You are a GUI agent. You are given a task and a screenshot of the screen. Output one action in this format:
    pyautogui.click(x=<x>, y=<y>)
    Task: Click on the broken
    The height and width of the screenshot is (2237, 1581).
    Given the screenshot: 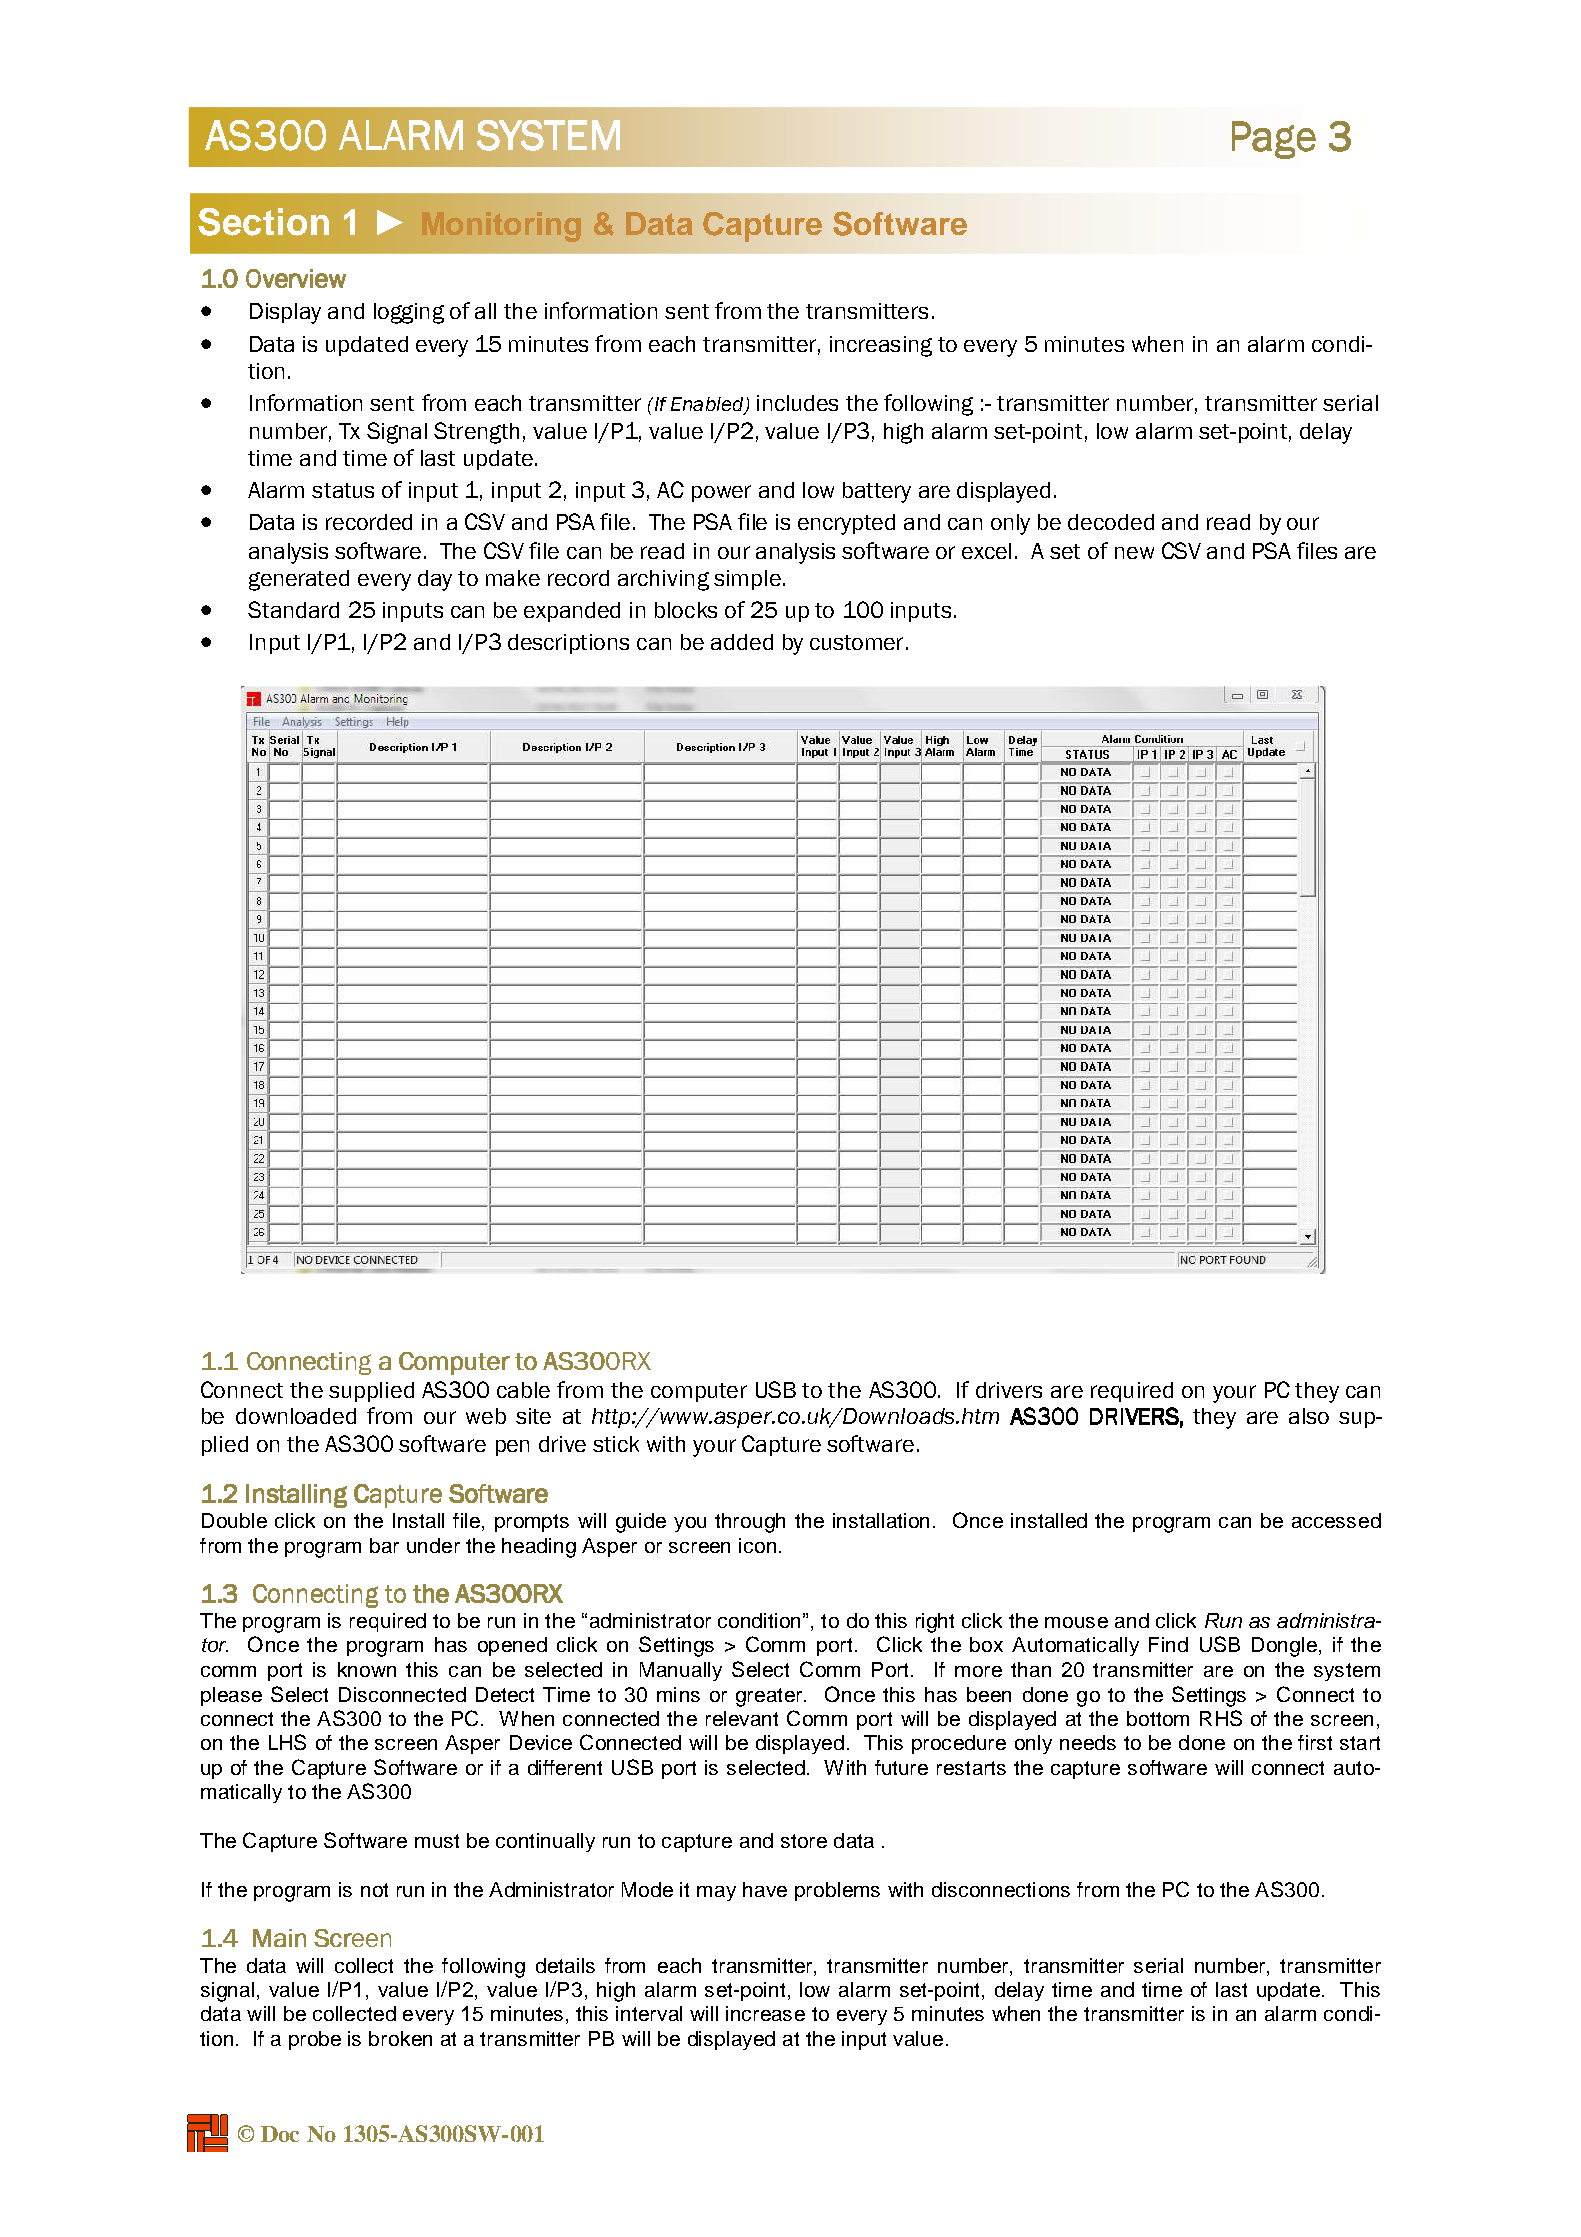 What is the action you would take?
    pyautogui.click(x=400, y=2038)
